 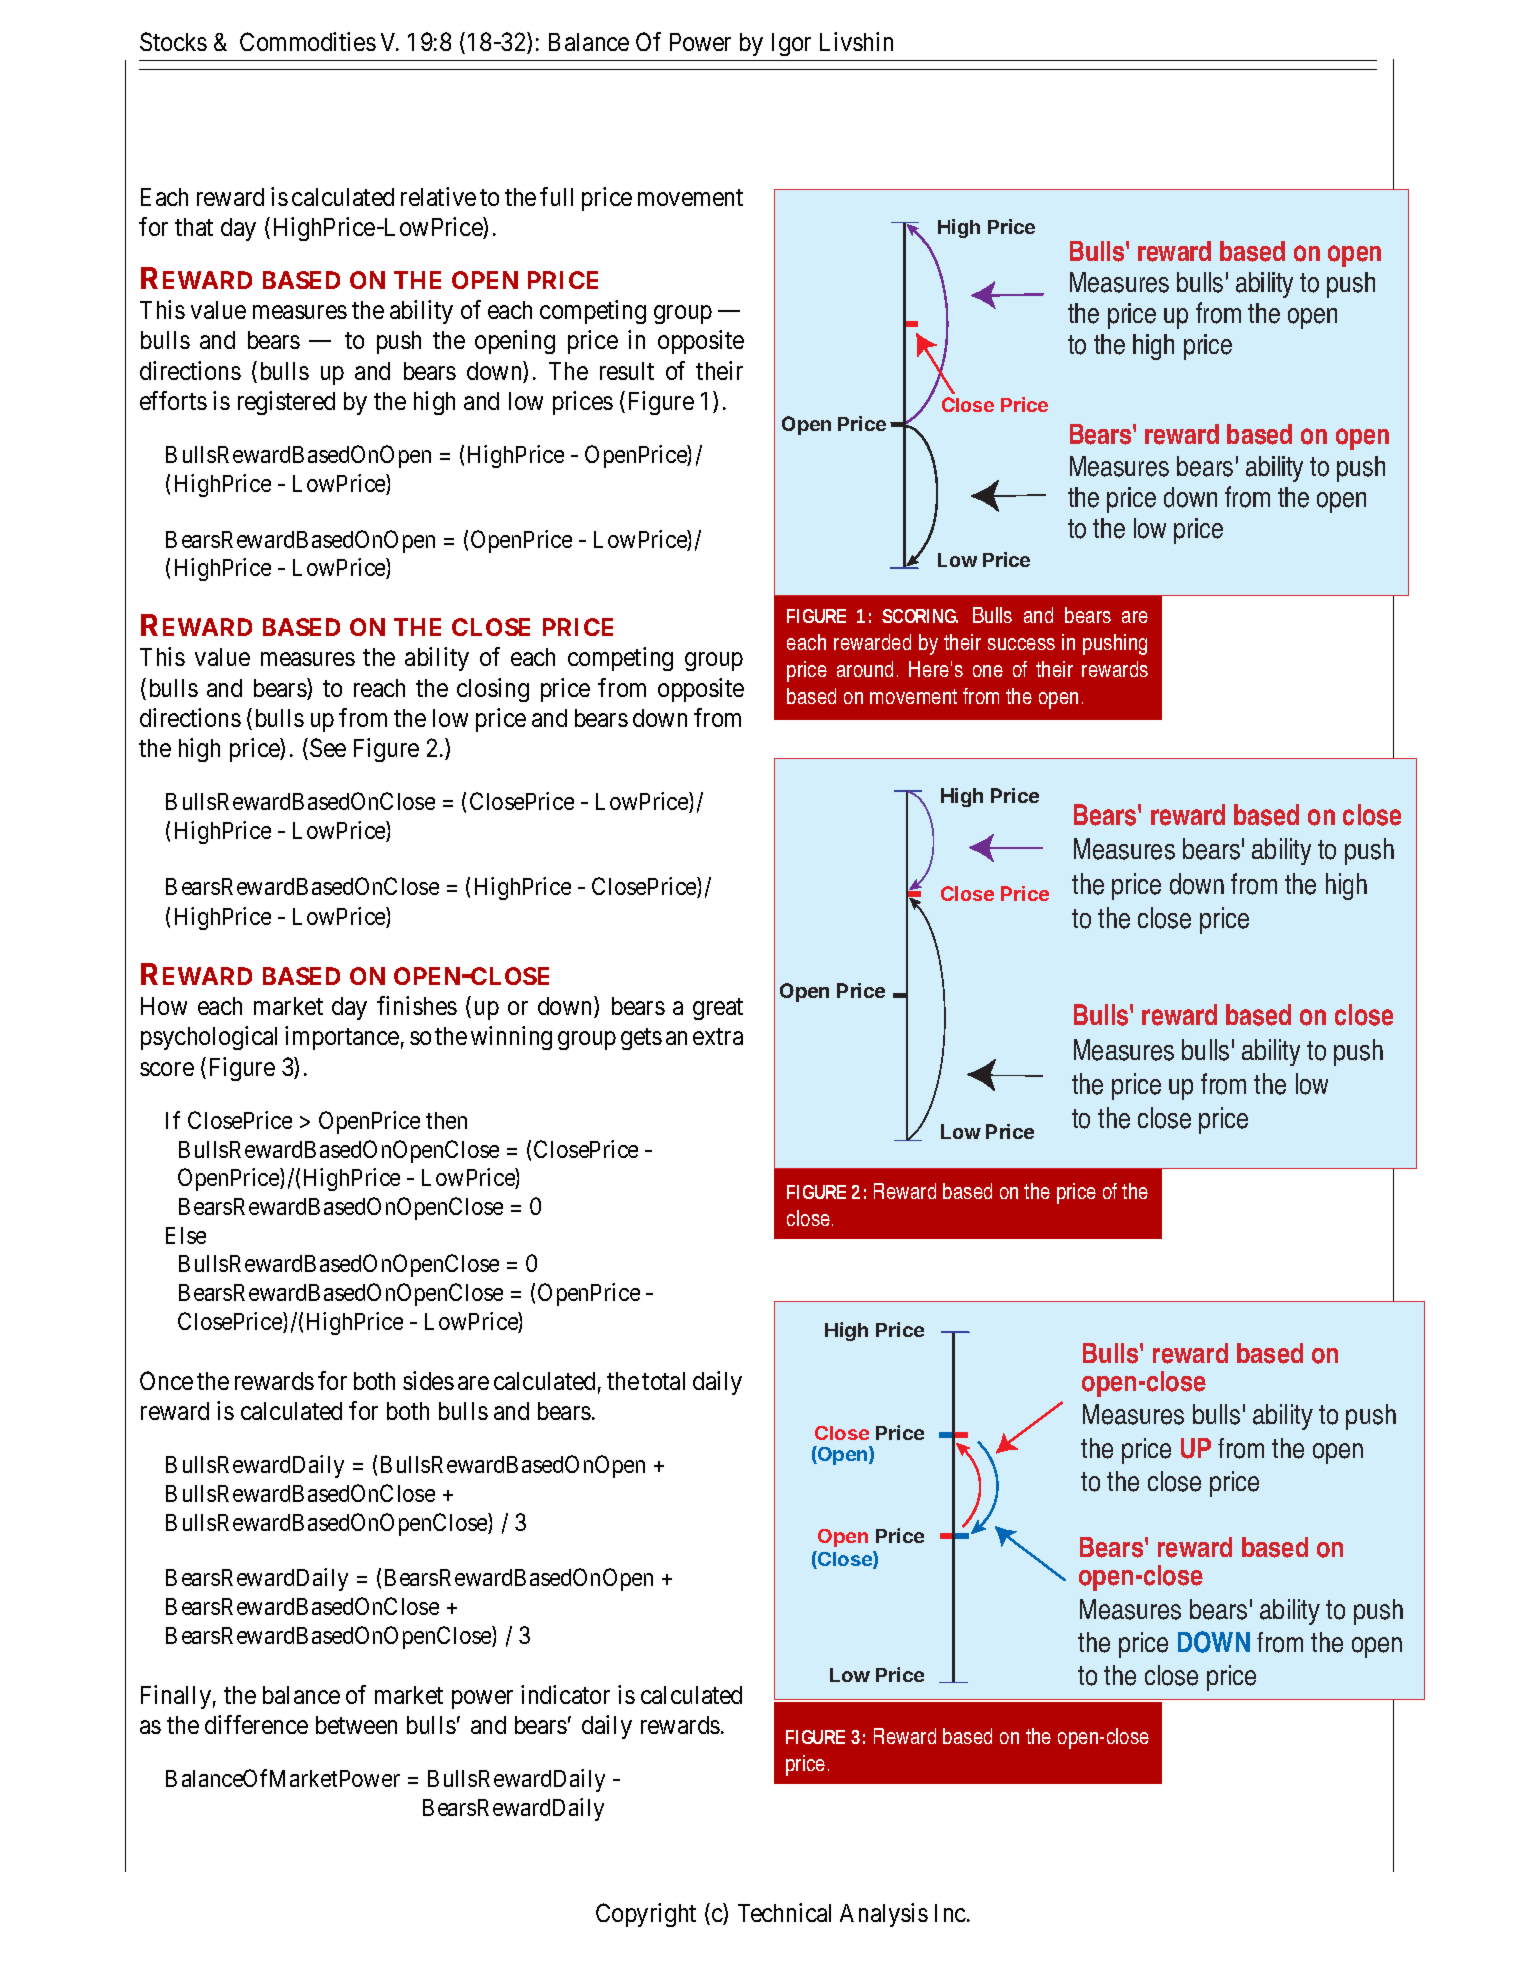 What do you see at coordinates (328, 747) in the page?
I see `See` at bounding box center [328, 747].
